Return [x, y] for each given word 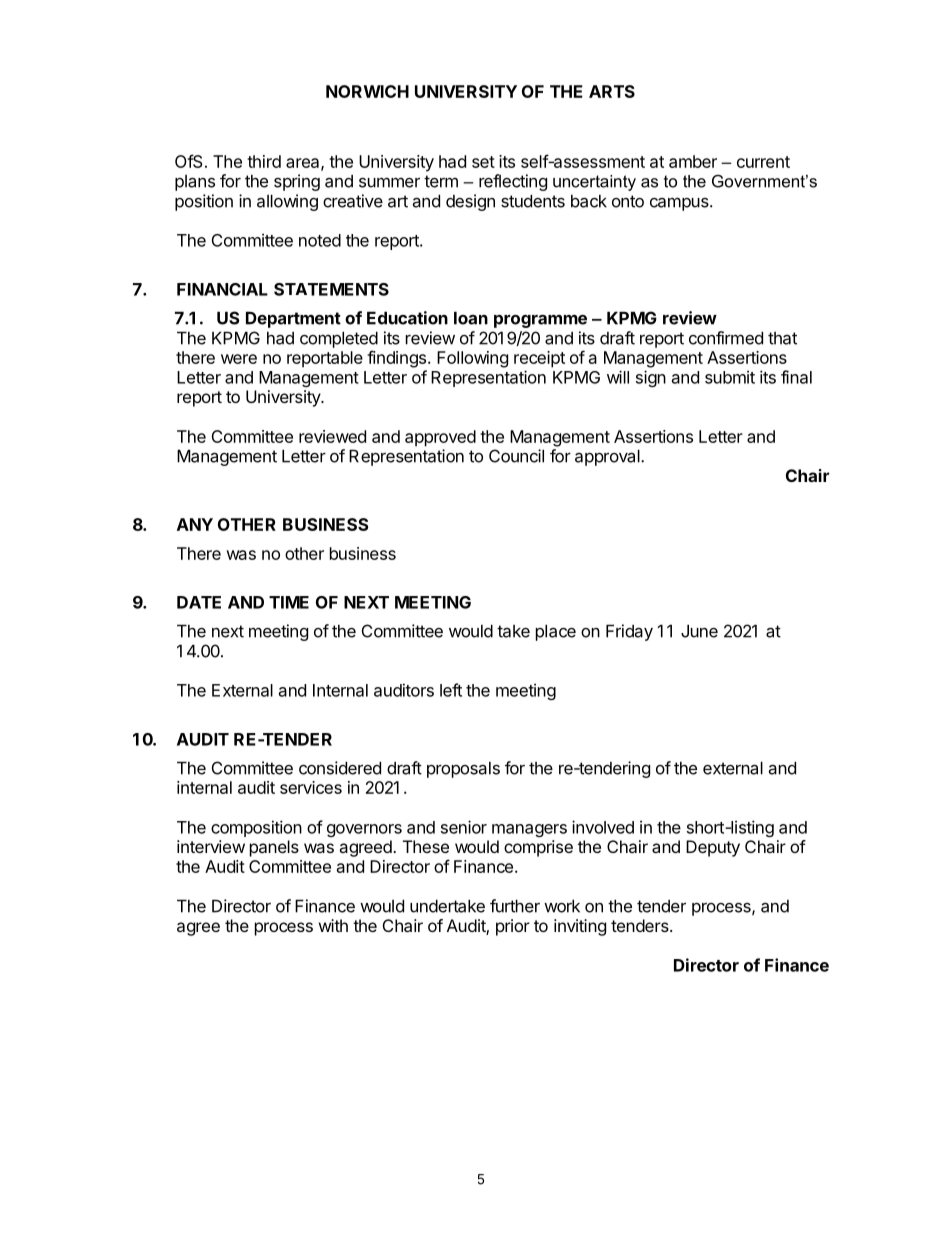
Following [472, 359]
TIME [289, 602]
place [556, 632]
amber [693, 161]
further [515, 906]
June [699, 631]
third [264, 161]
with [333, 925]
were [239, 359]
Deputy [713, 848]
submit [730, 377]
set [483, 162]
